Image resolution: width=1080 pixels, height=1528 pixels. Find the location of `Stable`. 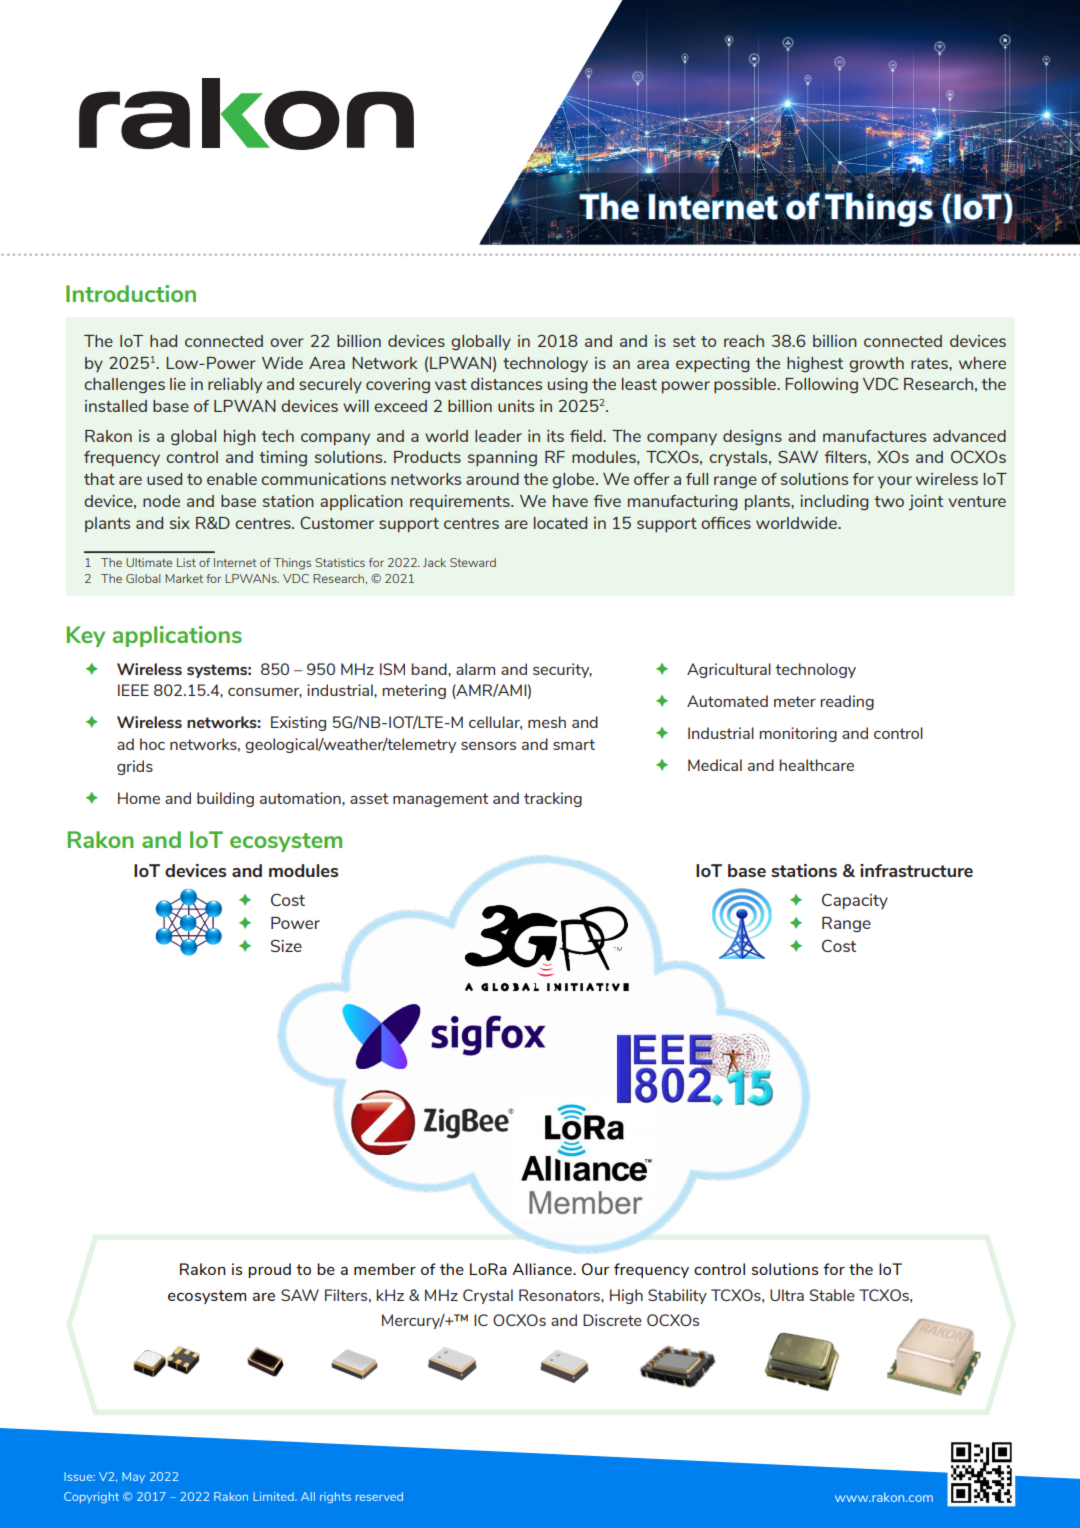

Stable is located at coordinates (832, 1295).
